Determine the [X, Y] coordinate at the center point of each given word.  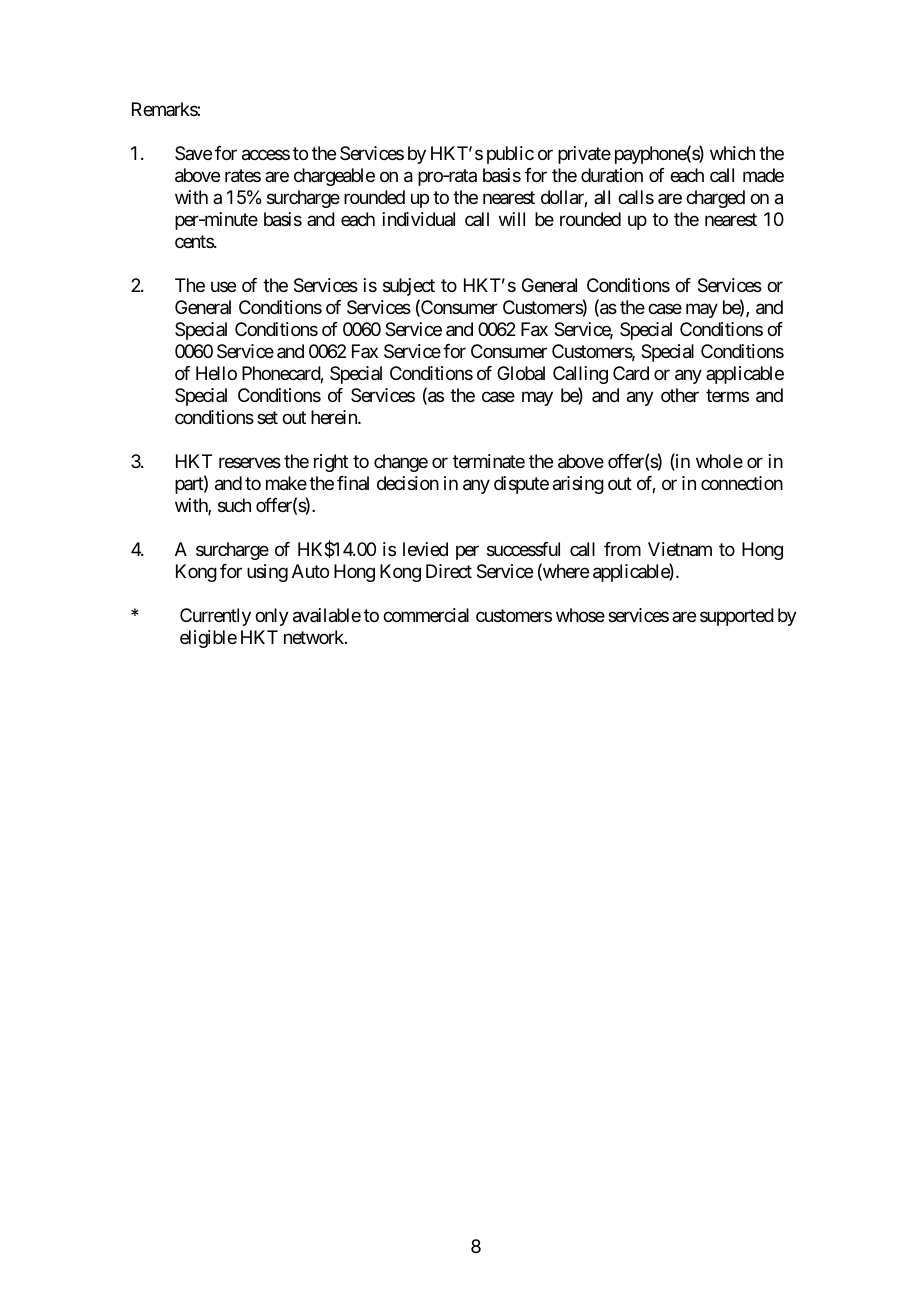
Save [193, 153]
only [272, 617]
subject [409, 287]
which [732, 153]
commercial [426, 615]
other [680, 395]
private [584, 155]
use [223, 287]
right [331, 463]
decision [408, 483]
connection [742, 483]
